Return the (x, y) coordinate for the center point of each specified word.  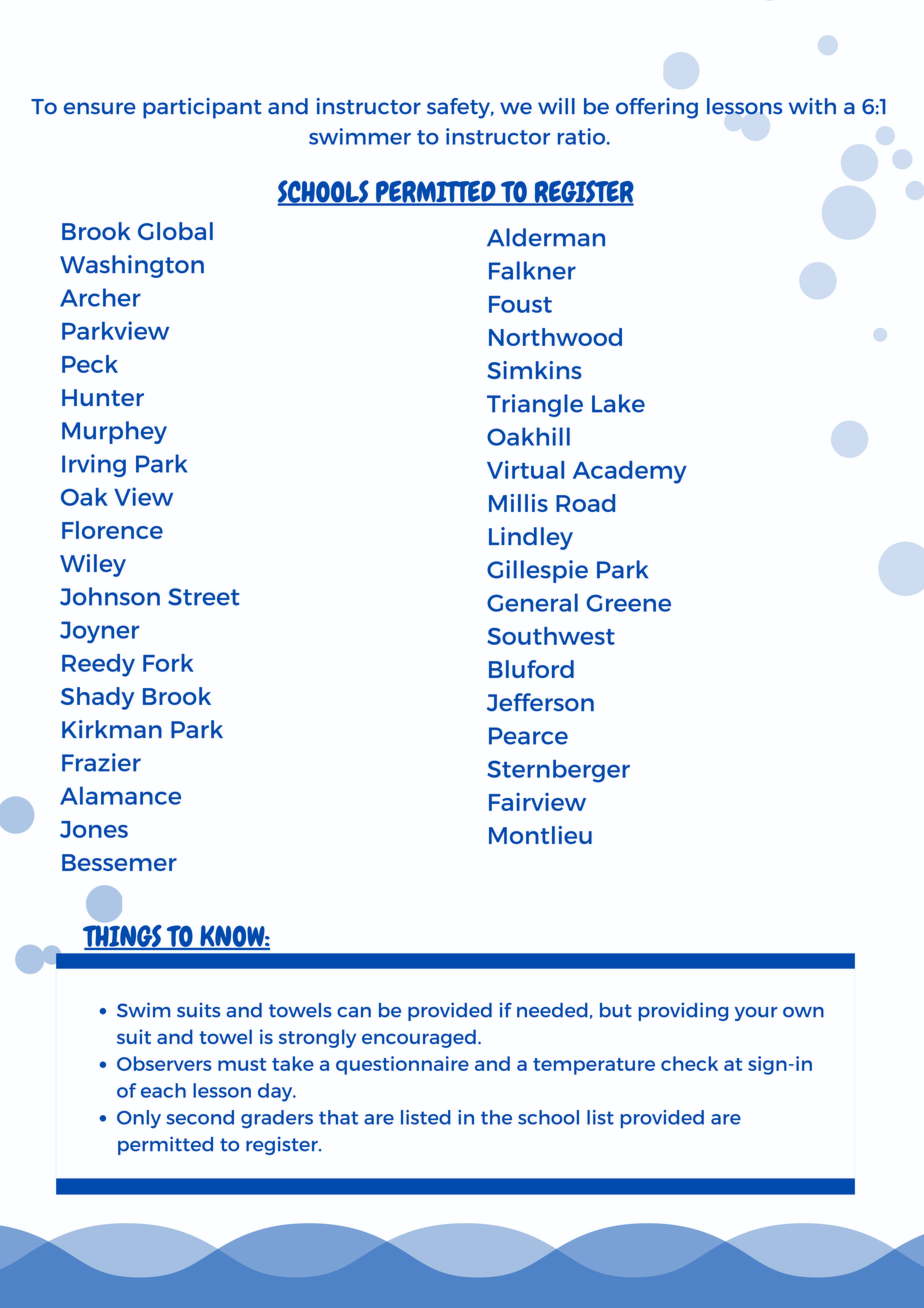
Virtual (525, 469)
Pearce (528, 736)
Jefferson (540, 702)
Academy (630, 472)
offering (657, 108)
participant (202, 108)
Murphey (114, 432)
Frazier (101, 762)
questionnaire (402, 1065)
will (556, 106)
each (163, 1090)
